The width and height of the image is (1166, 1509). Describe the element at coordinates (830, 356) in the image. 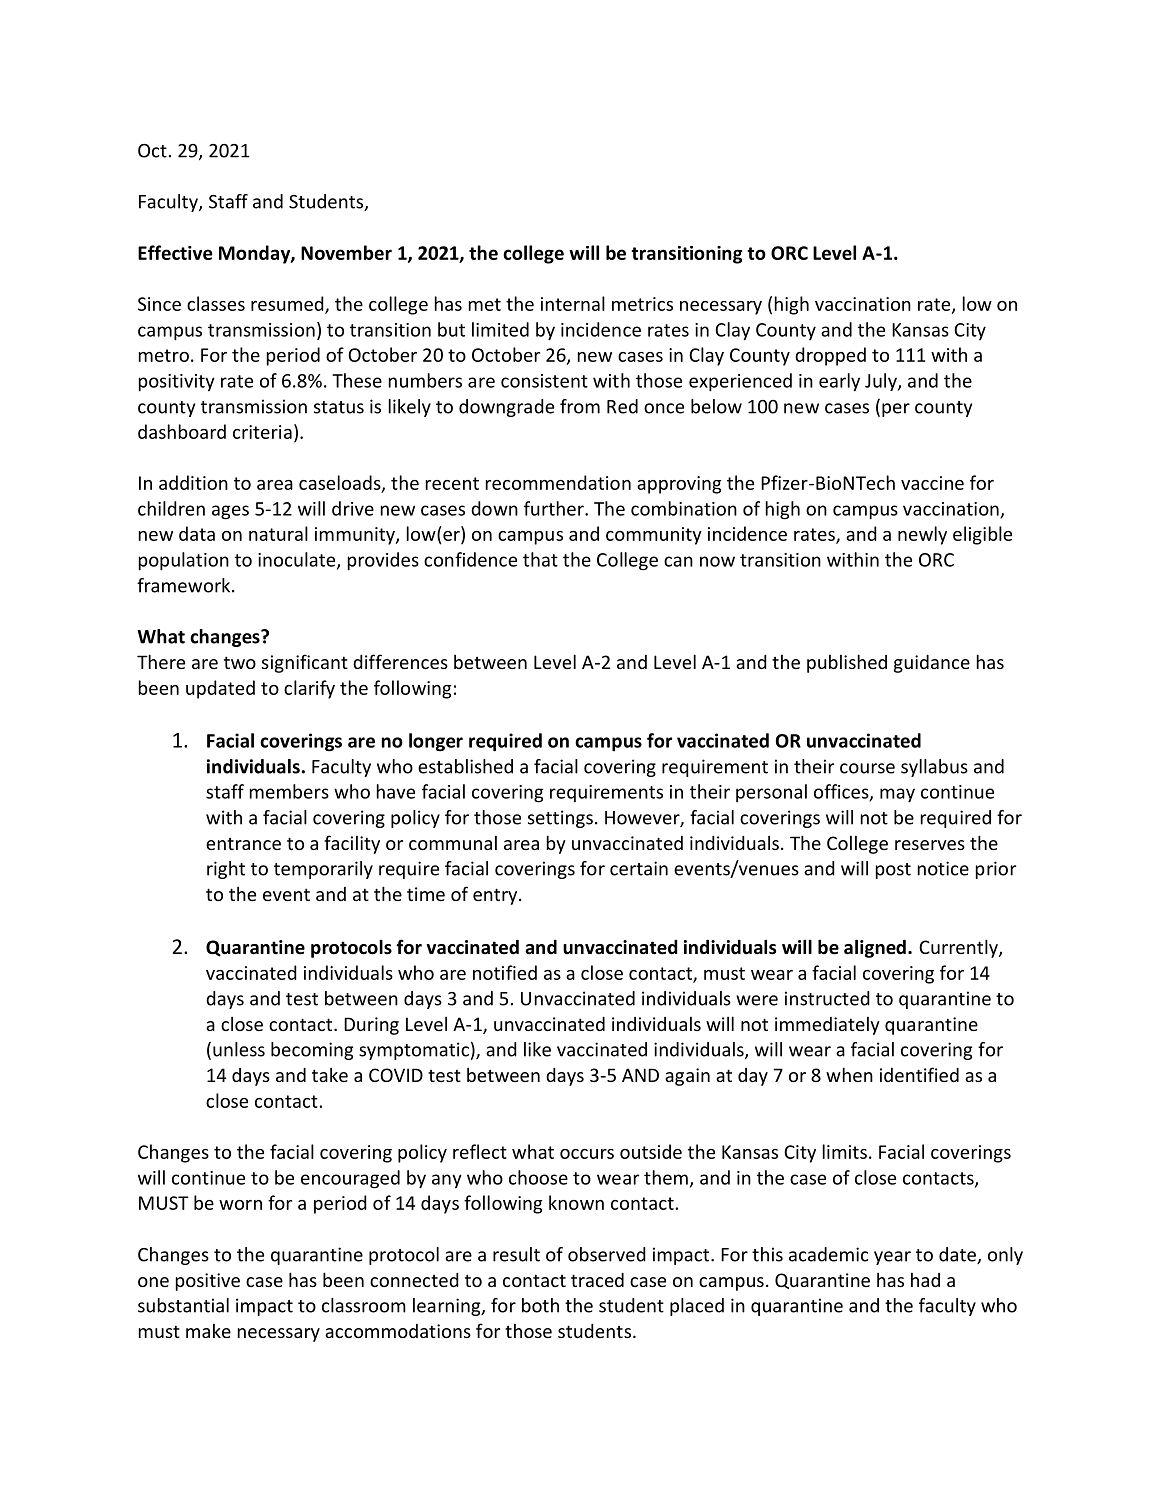

I see `dropped` at that location.
